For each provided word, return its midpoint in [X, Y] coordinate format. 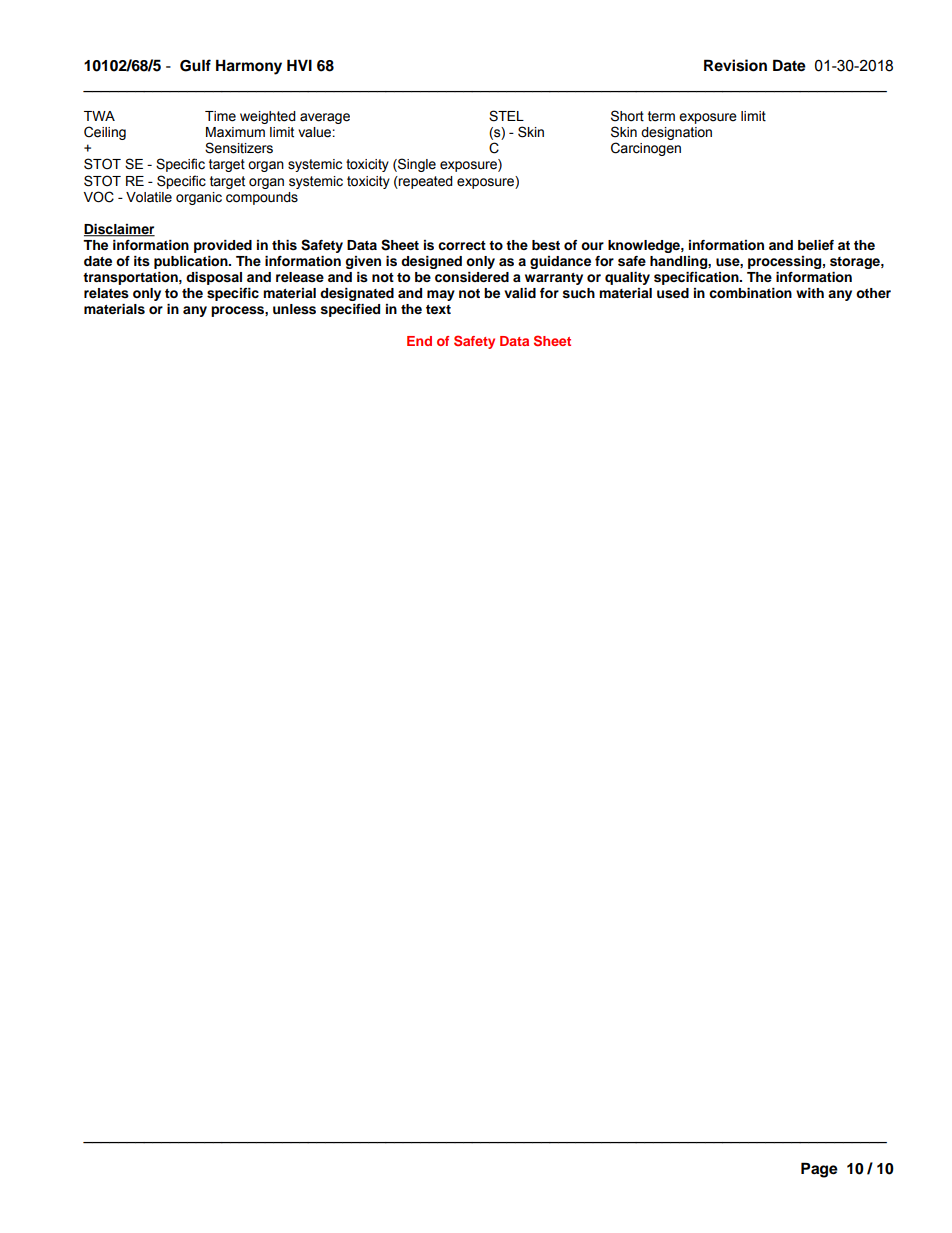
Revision [735, 65]
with [810, 293]
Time [220, 116]
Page [819, 1170]
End [419, 341]
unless [294, 309]
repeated [425, 182]
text [438, 309]
